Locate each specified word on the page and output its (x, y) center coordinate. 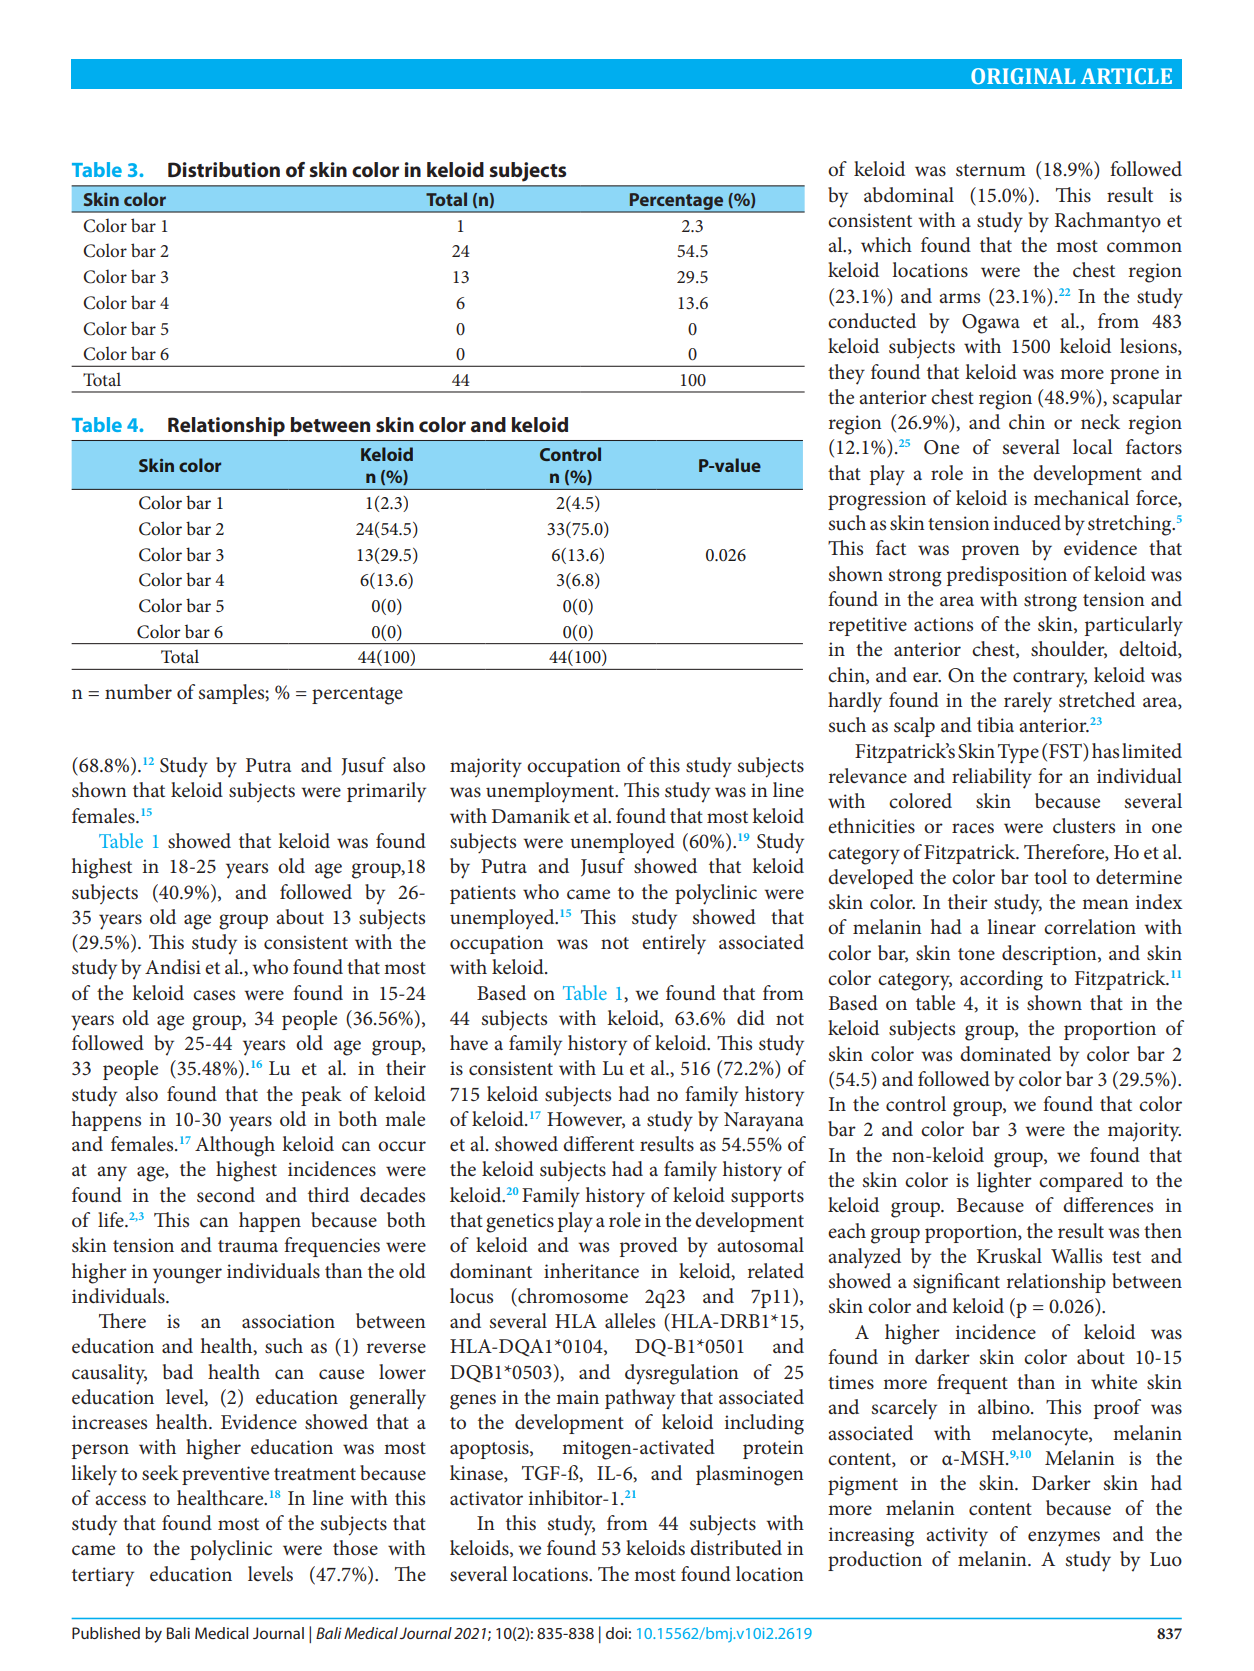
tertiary (103, 1577)
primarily (386, 792)
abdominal (909, 195)
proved (649, 1247)
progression (877, 501)
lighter (1004, 1182)
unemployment (551, 792)
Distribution (224, 170)
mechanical (1081, 498)
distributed (736, 1548)
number (138, 692)
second (226, 1195)
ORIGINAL (1023, 76)
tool (1050, 877)
